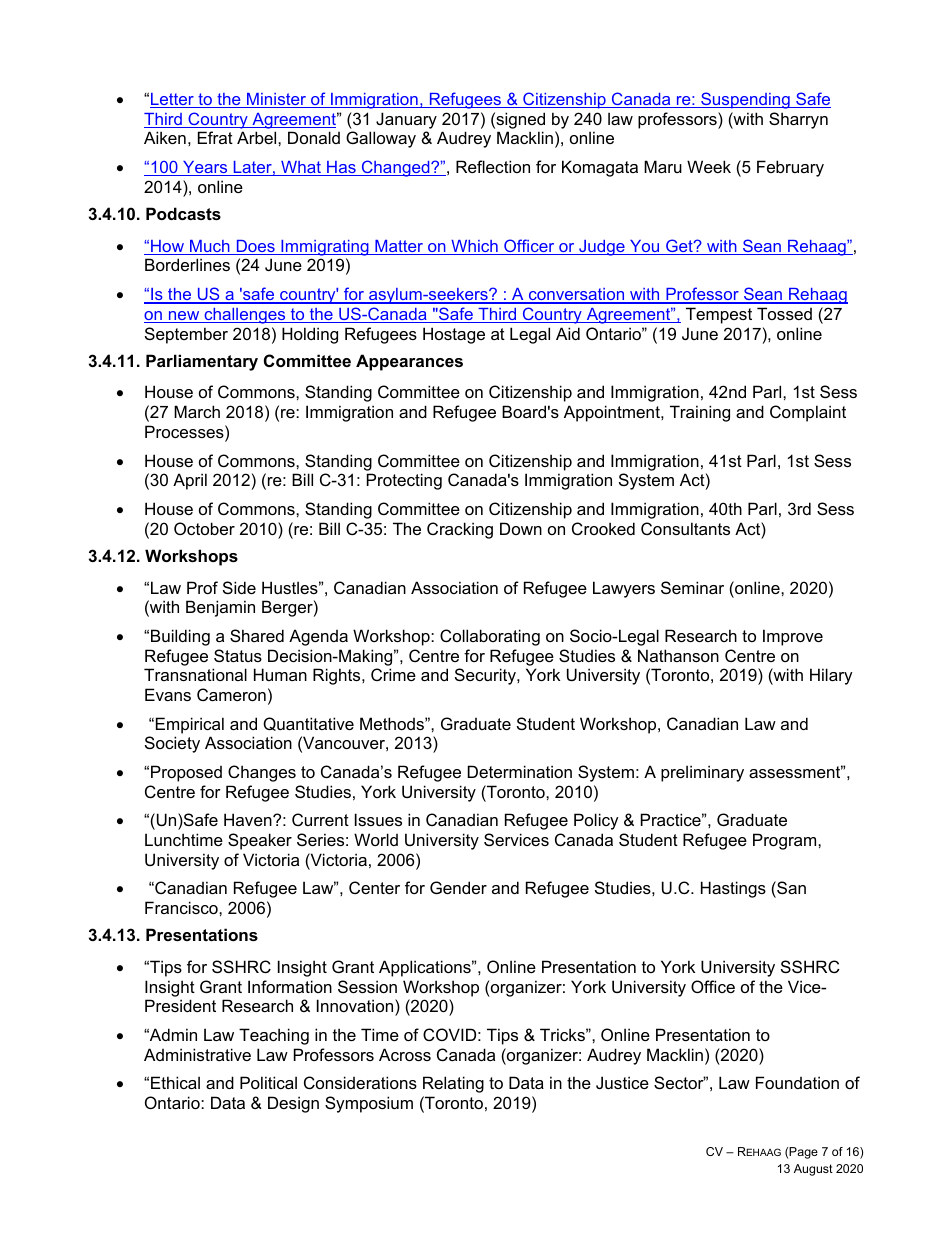 This screenshot has width=952, height=1233. Describe the element at coordinates (257, 635) in the screenshot. I see `Shared` at that location.
